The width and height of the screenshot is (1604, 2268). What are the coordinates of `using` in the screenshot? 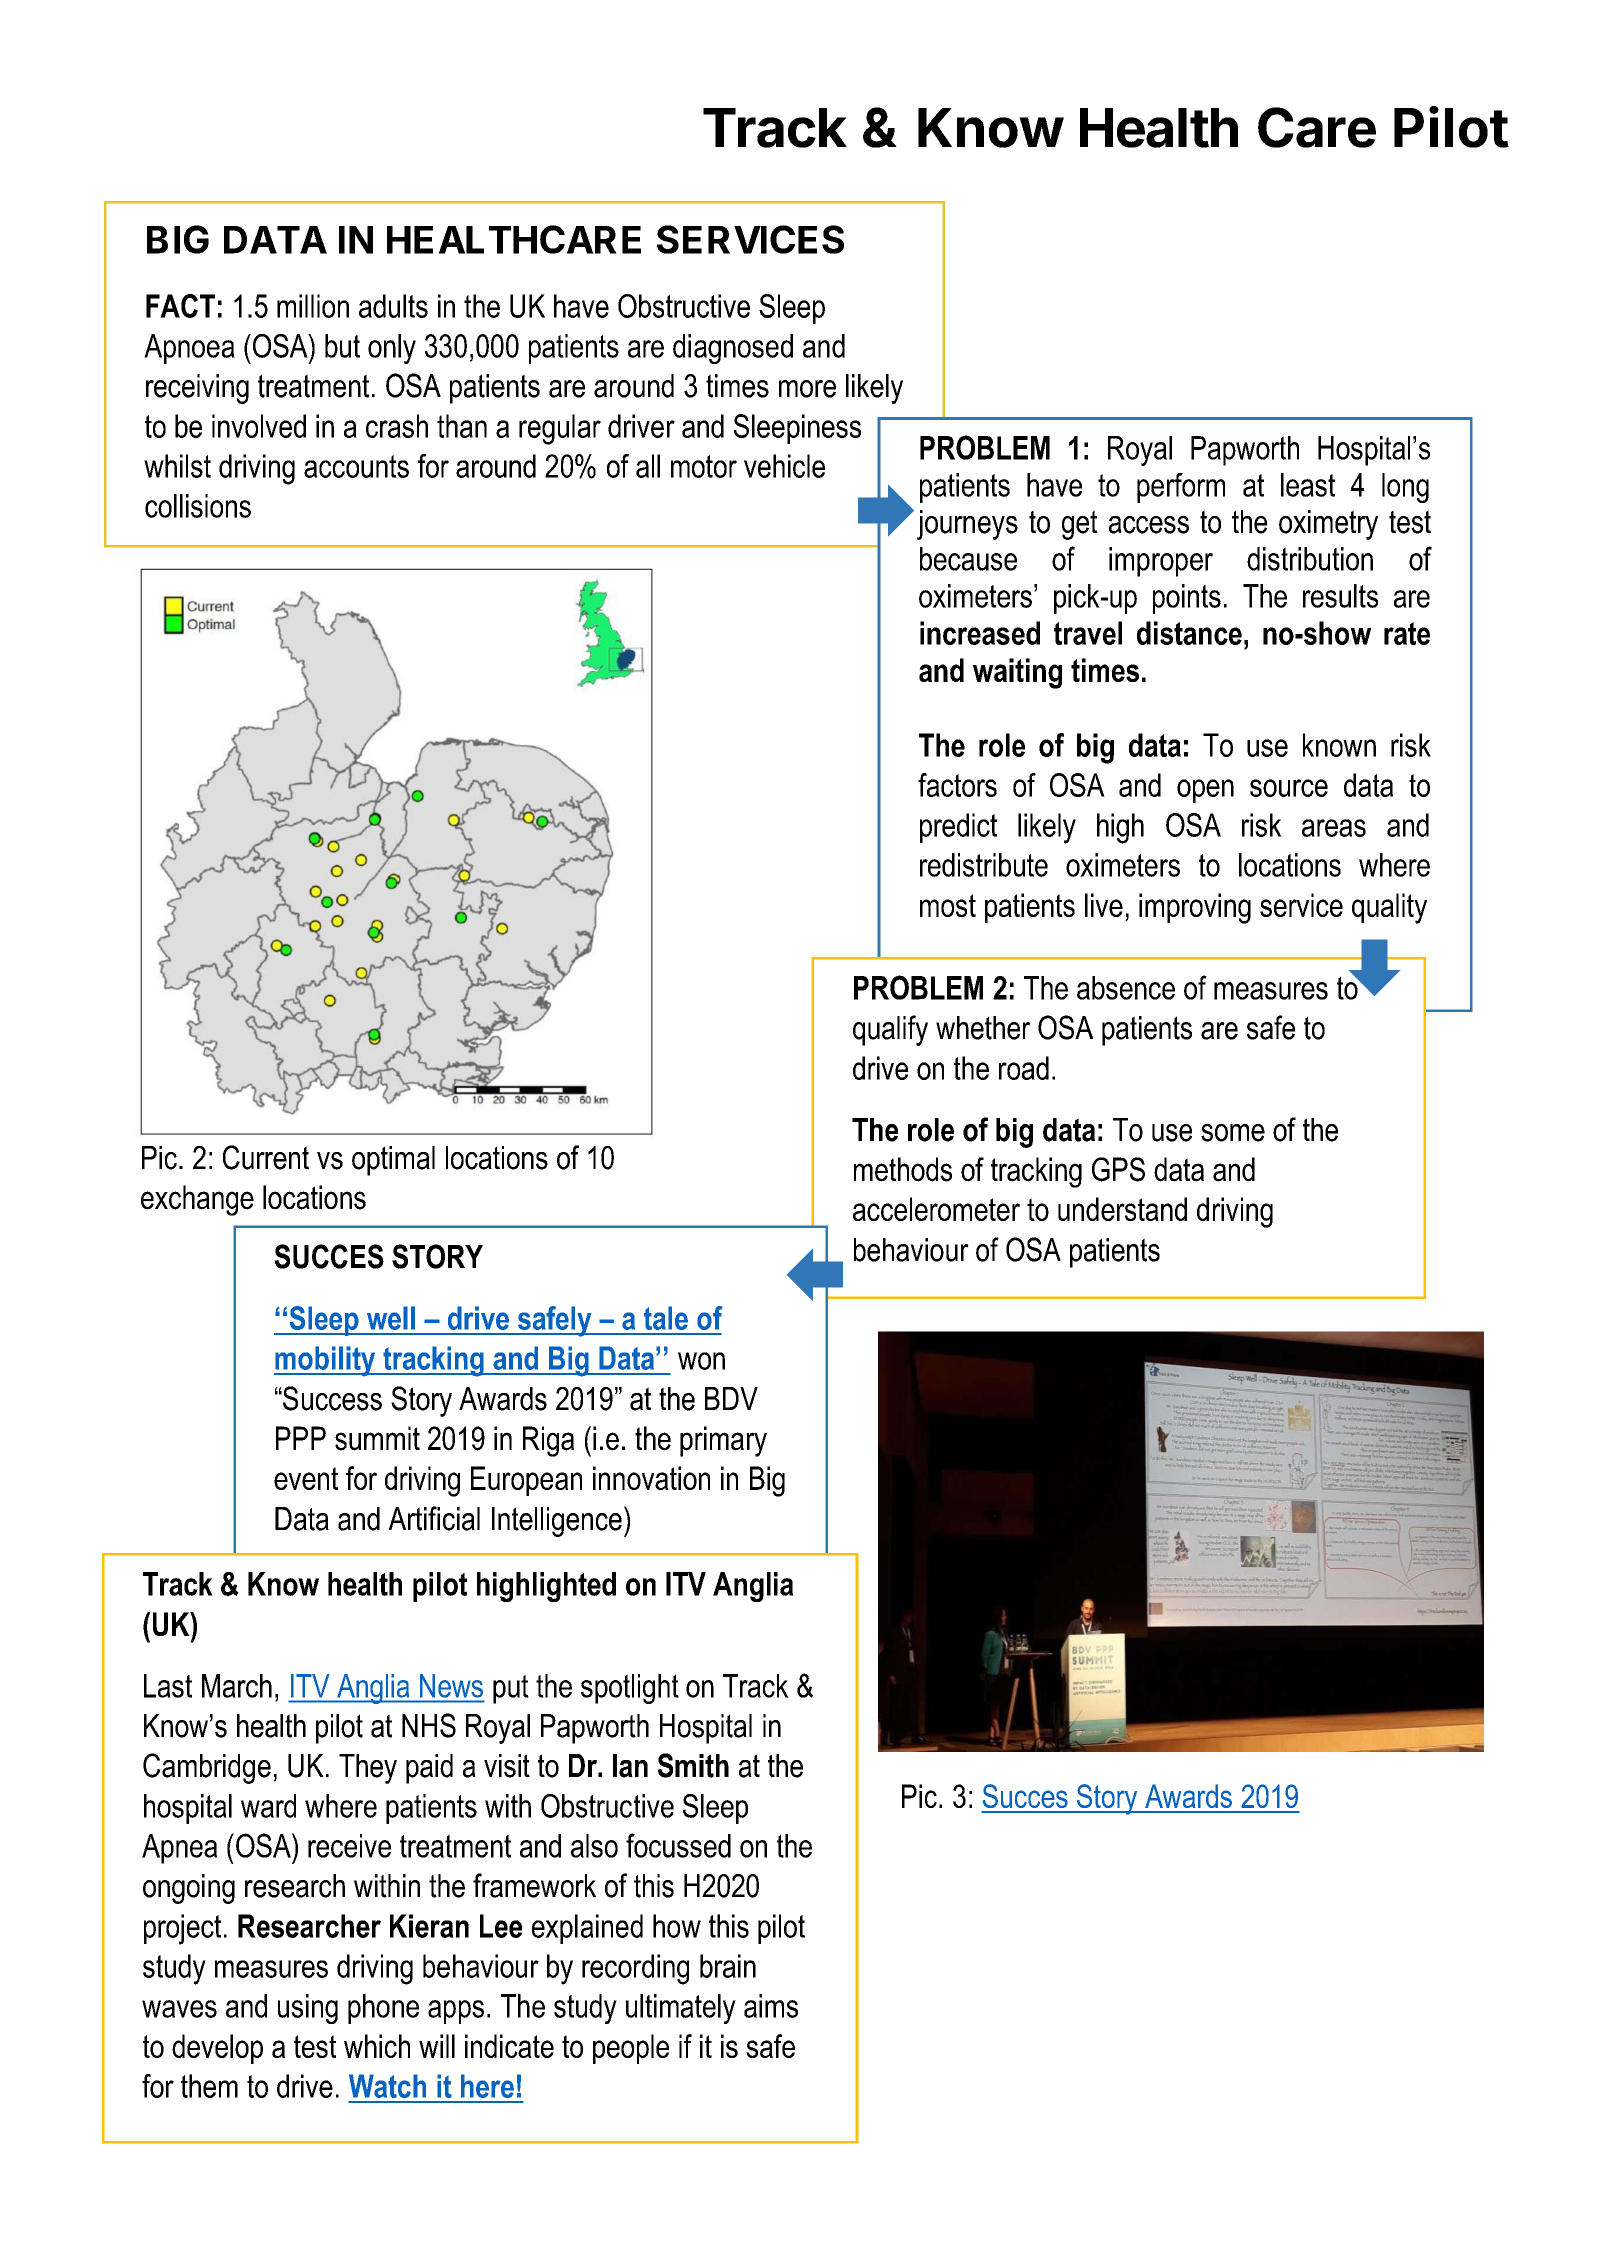 It's located at (308, 2009).
